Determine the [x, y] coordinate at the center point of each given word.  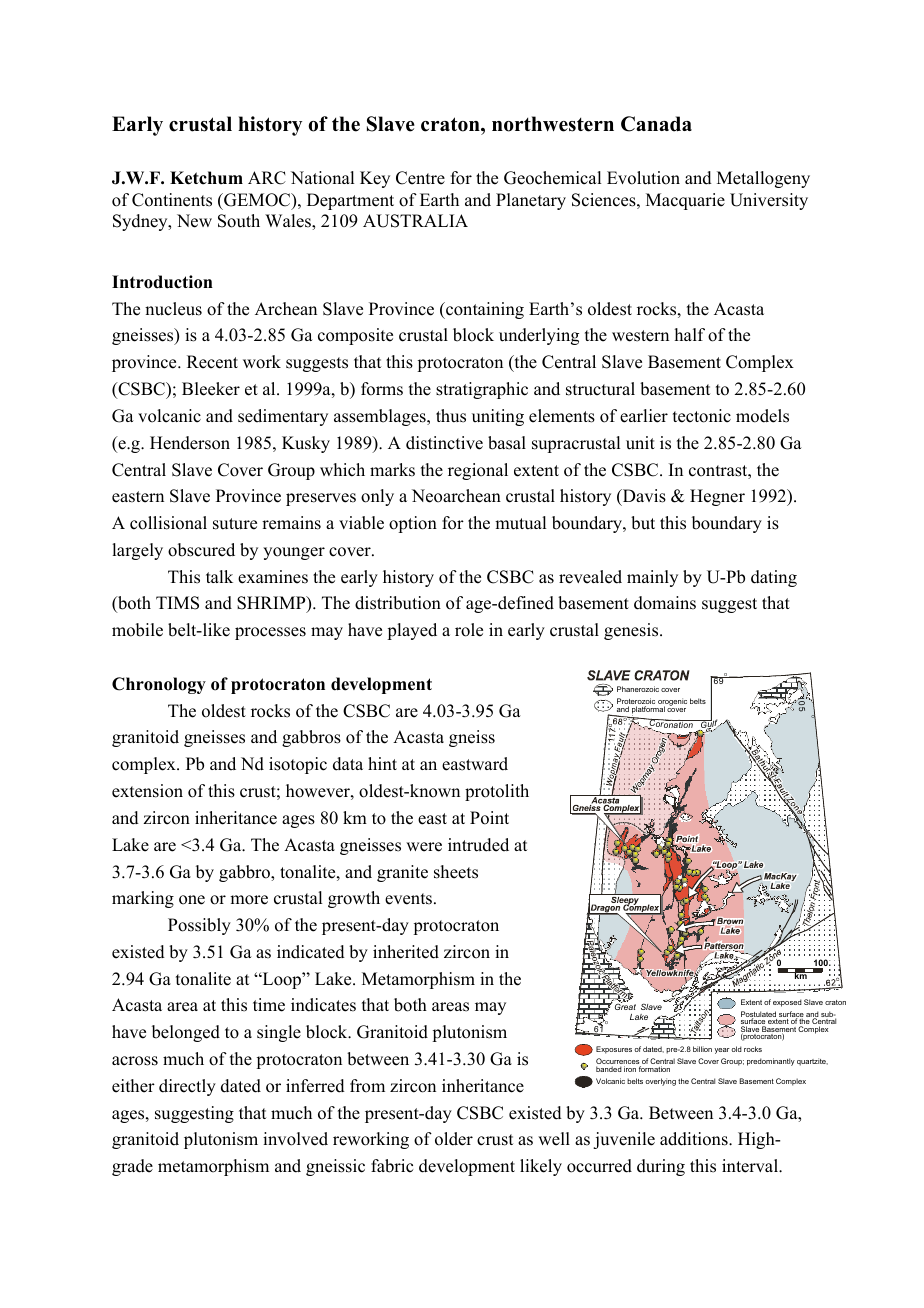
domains [665, 603]
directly [187, 1087]
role [469, 630]
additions [695, 1139]
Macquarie [685, 201]
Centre [420, 178]
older [454, 1139]
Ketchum [206, 178]
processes [270, 633]
